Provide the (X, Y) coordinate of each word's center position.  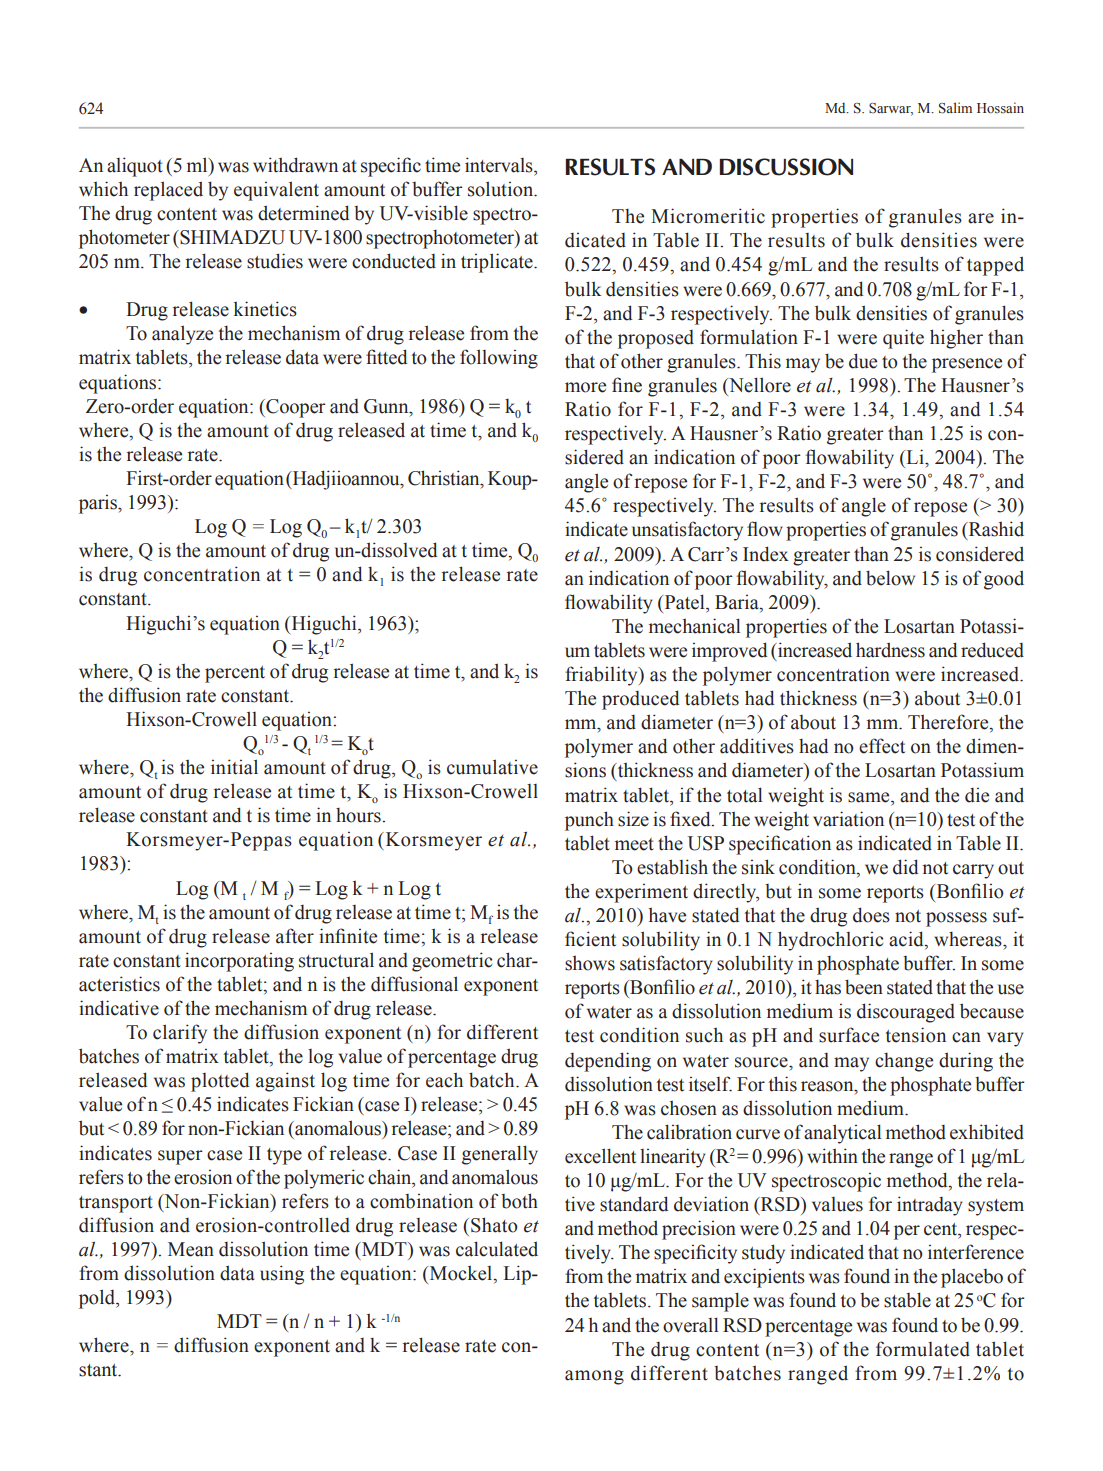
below (890, 578)
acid (907, 940)
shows (590, 963)
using (282, 1275)
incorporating (239, 962)
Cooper (295, 408)
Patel (684, 602)
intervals (500, 165)
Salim (955, 108)
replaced (168, 191)
